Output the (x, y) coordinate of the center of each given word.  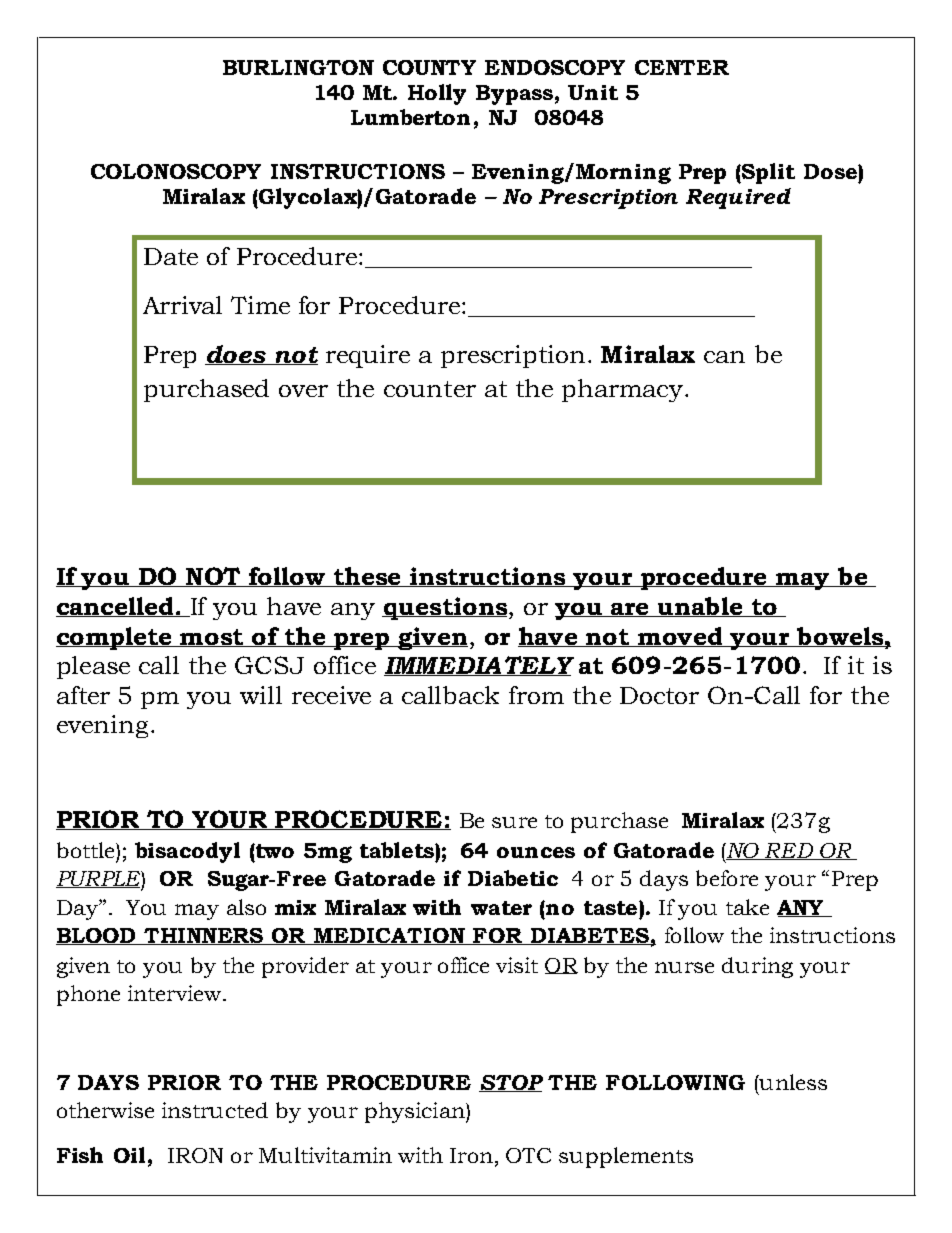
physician (416, 1112)
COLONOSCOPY (176, 171)
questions (444, 608)
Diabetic (513, 878)
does (237, 355)
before (727, 878)
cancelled (116, 607)
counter (430, 389)
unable (700, 607)
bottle (87, 850)
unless (792, 1082)
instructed (215, 1110)
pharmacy (622, 390)
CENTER (682, 67)
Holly (437, 94)
